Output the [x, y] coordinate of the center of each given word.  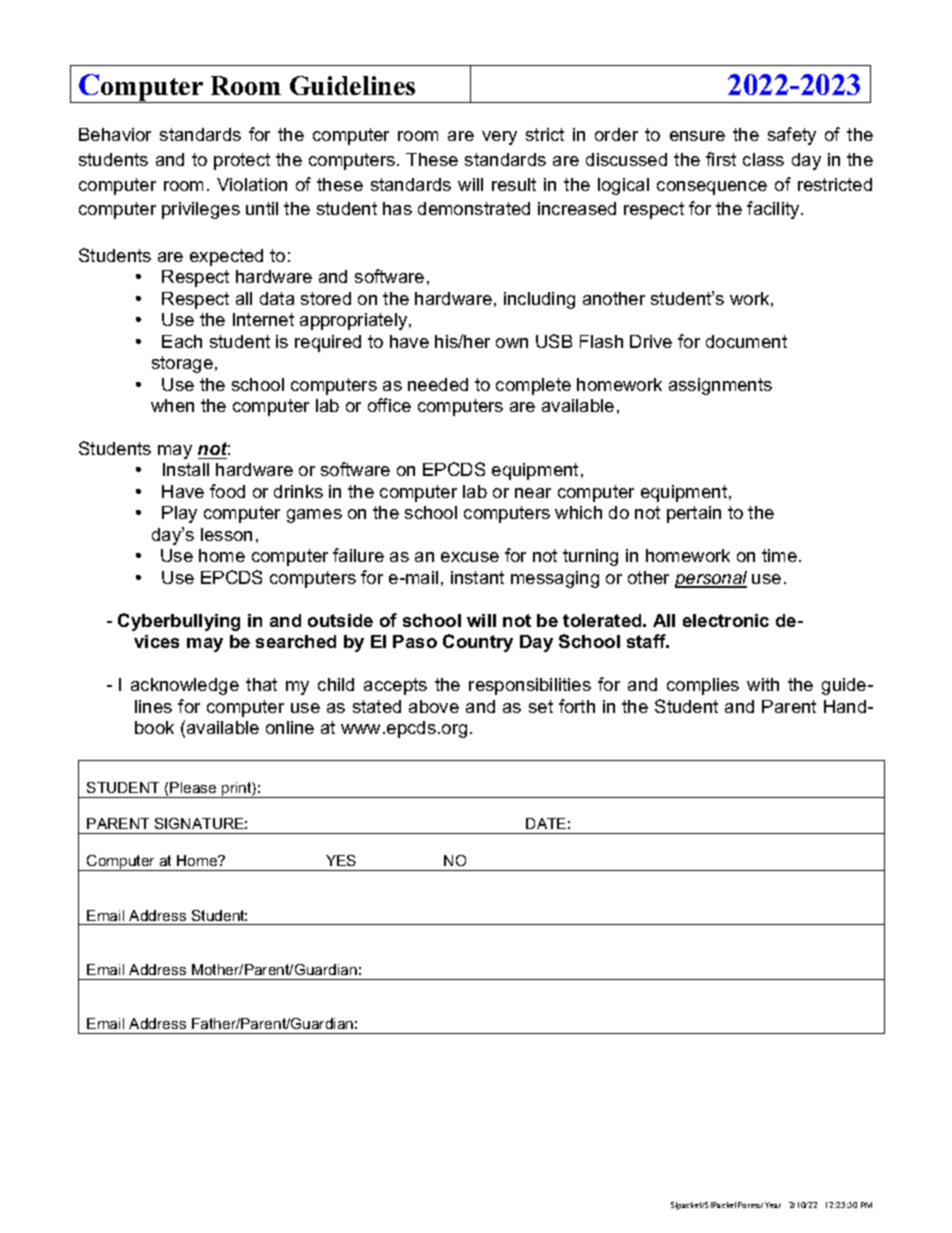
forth [577, 706]
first [721, 159]
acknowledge [185, 686]
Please [193, 787]
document [746, 341]
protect [242, 161]
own [512, 343]
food [227, 491]
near [533, 493]
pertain [694, 514]
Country [478, 643]
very [499, 138]
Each [182, 341]
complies [703, 686]
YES [341, 860]
